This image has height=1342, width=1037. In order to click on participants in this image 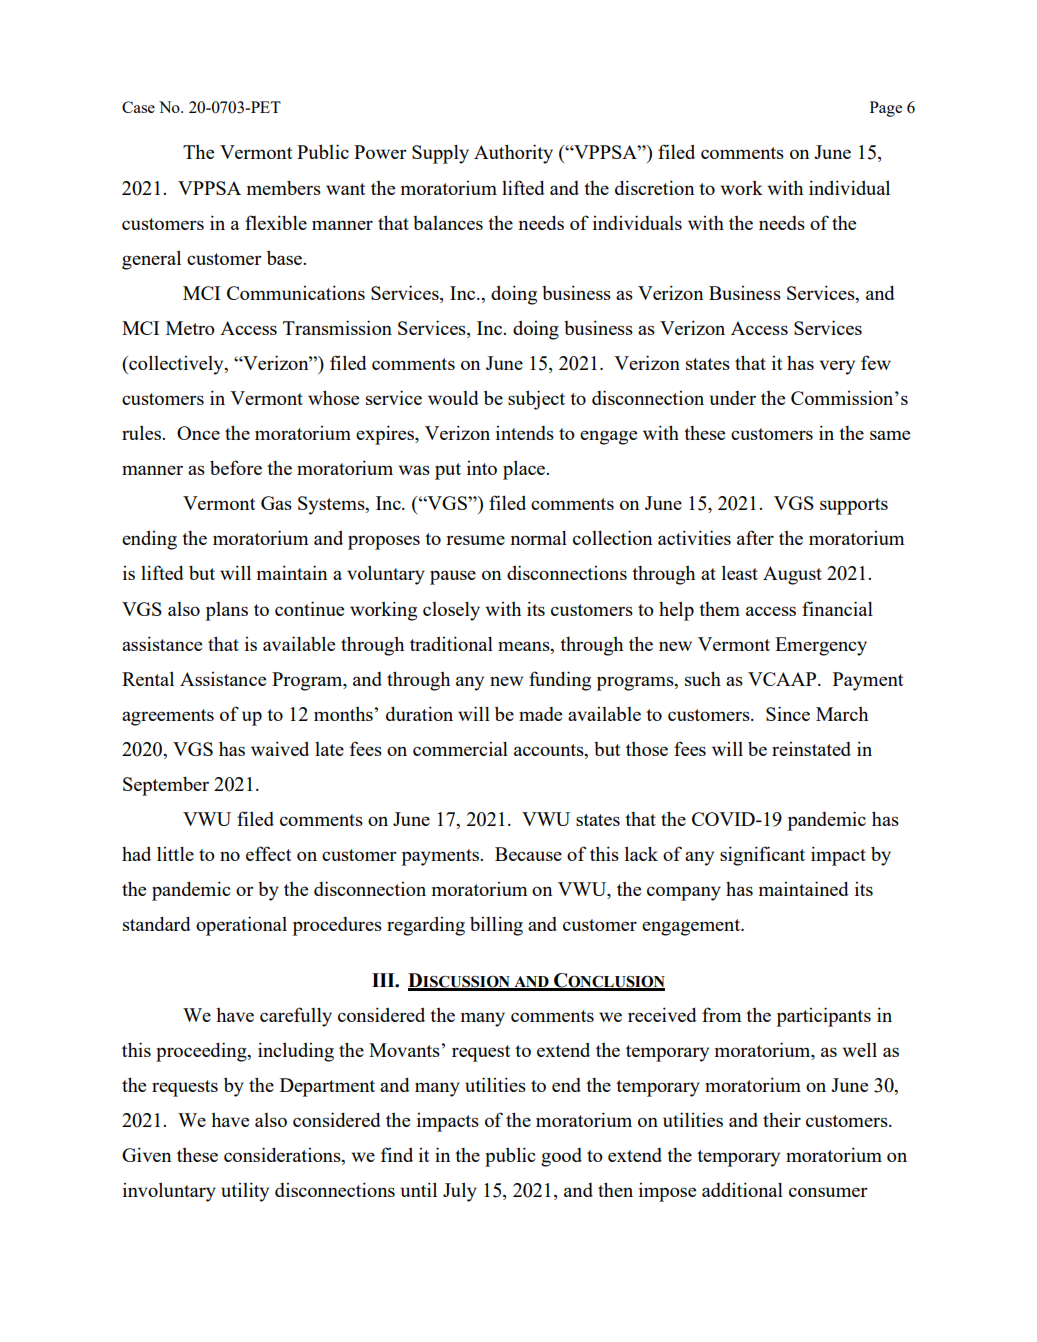, I will do `click(823, 1017)`.
